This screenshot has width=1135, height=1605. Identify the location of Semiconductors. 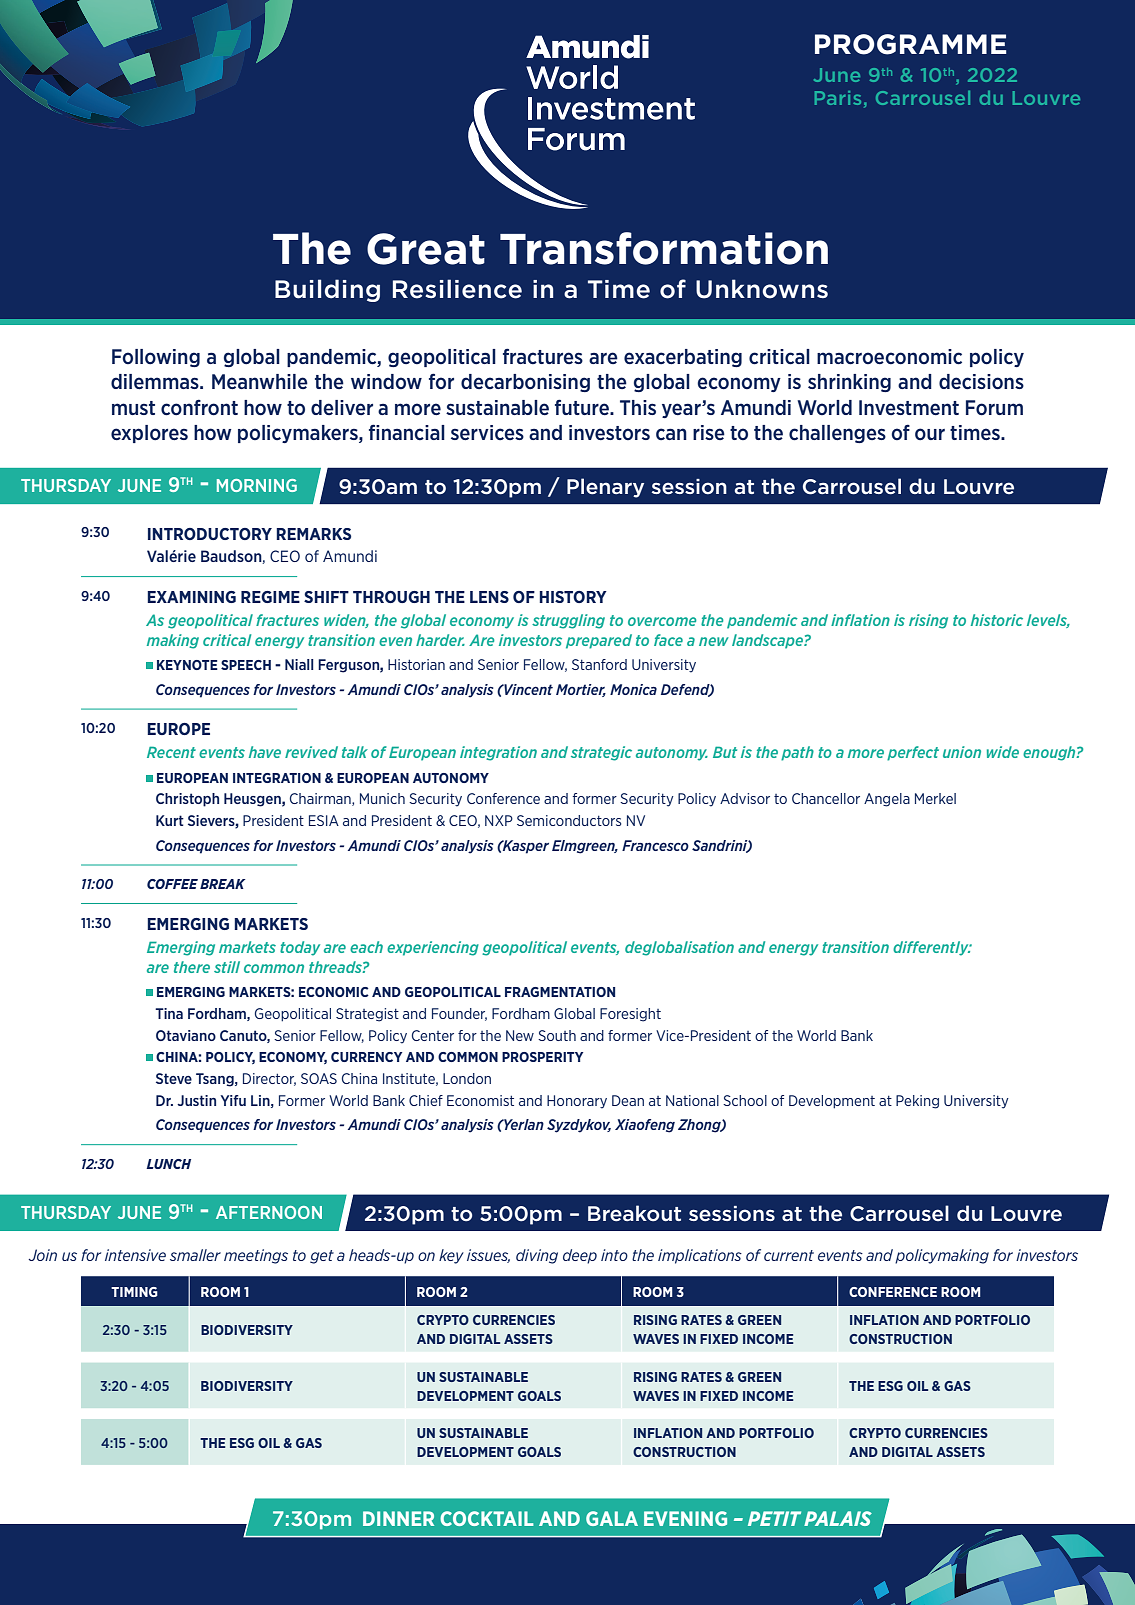
(569, 820).
